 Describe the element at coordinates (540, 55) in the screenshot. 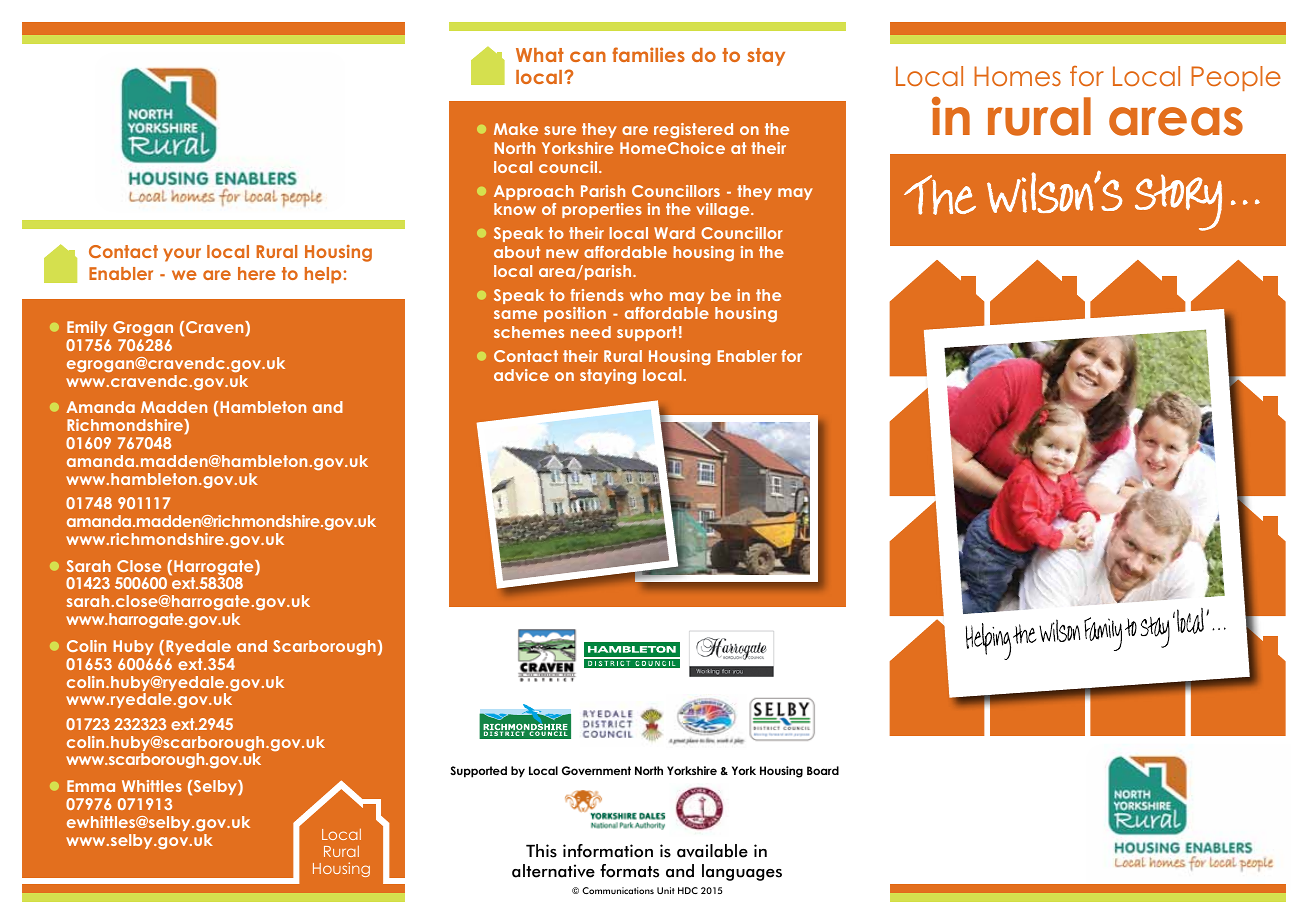

I see `What` at that location.
